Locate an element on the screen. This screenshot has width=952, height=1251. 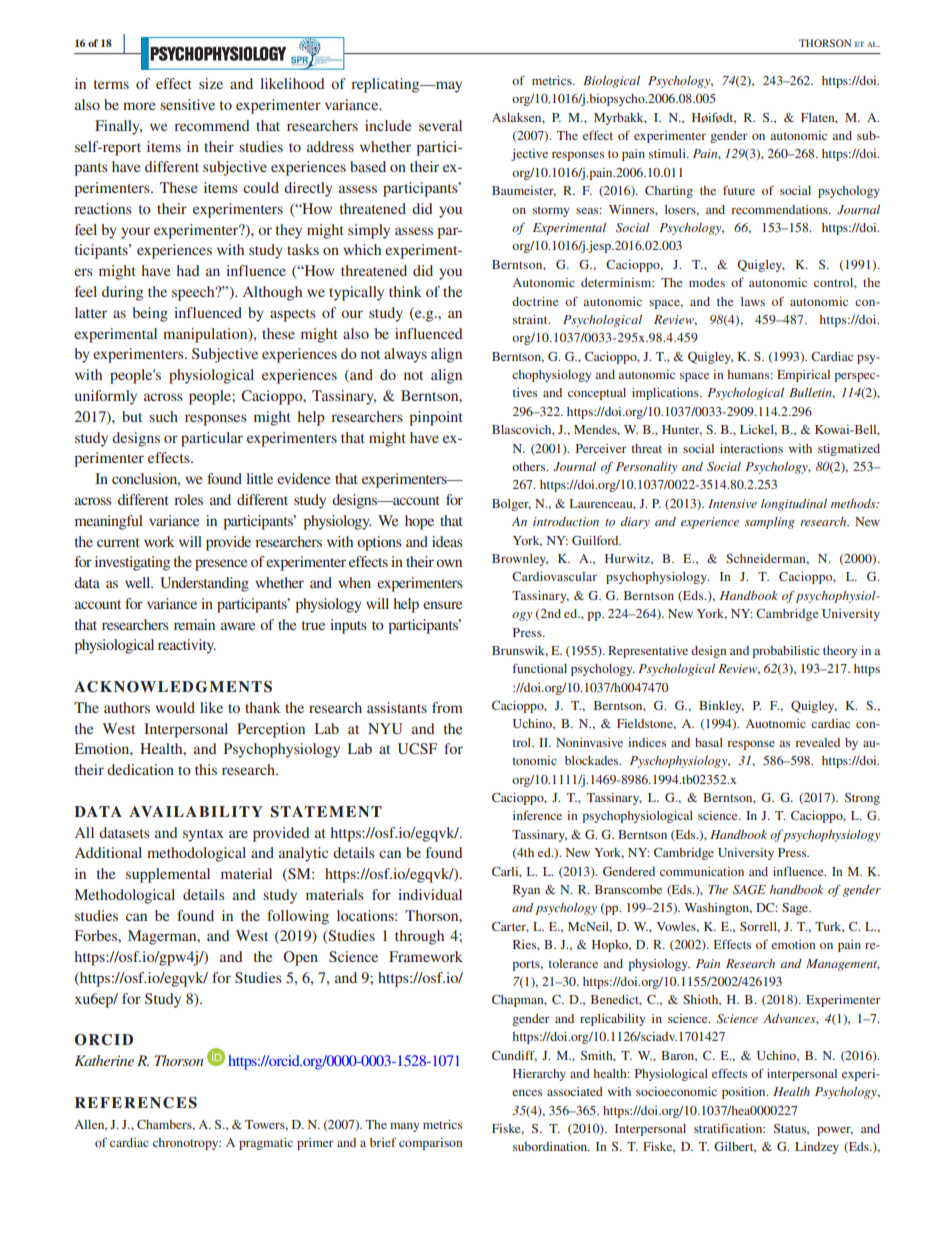
sensitive is located at coordinates (187, 104).
